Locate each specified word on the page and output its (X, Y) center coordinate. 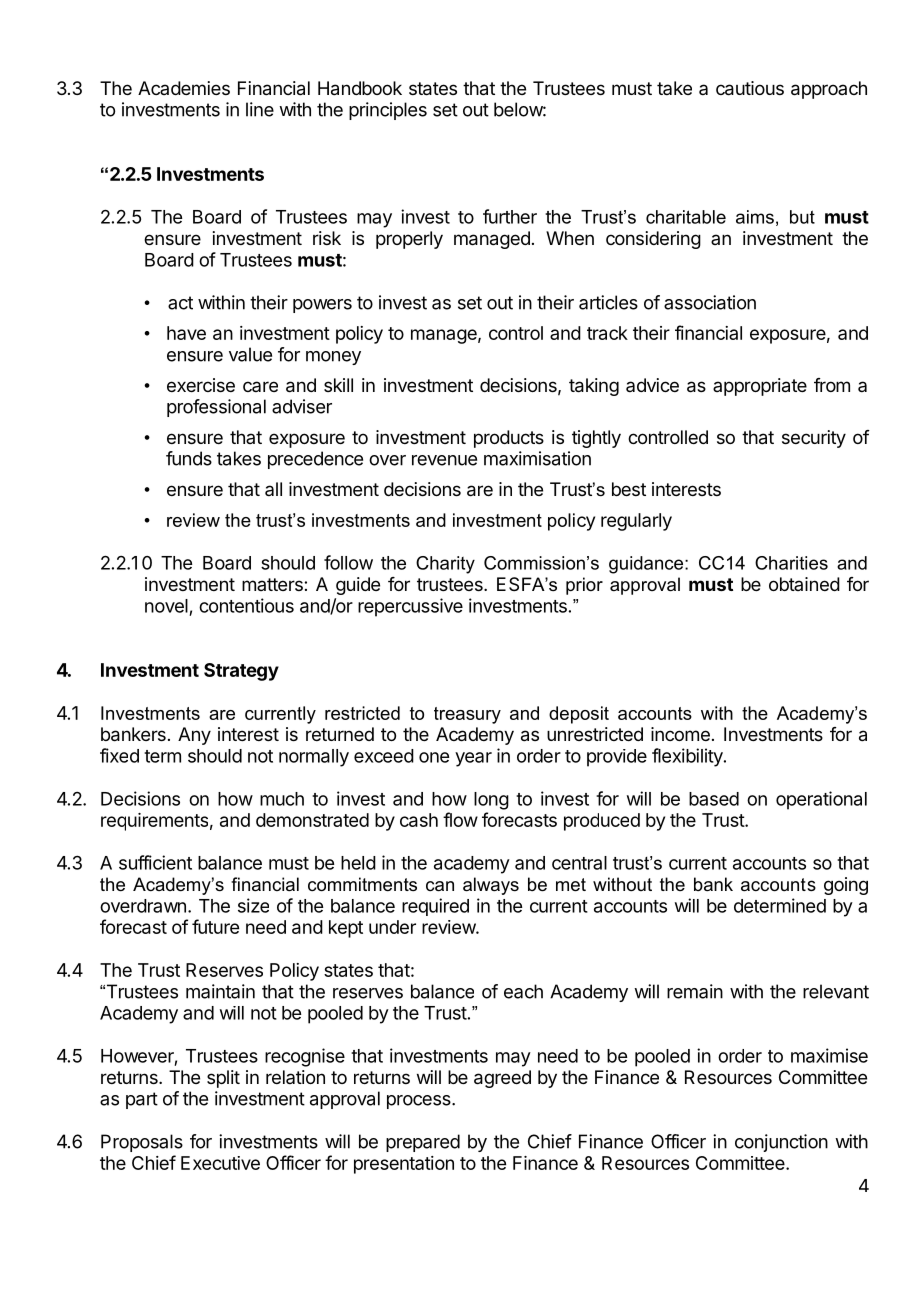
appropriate (760, 387)
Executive (220, 1163)
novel (166, 606)
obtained (804, 584)
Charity (445, 565)
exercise (201, 385)
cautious (750, 88)
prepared (423, 1143)
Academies (184, 88)
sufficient (155, 862)
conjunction (781, 1143)
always (491, 886)
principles (388, 111)
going (846, 886)
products (509, 439)
